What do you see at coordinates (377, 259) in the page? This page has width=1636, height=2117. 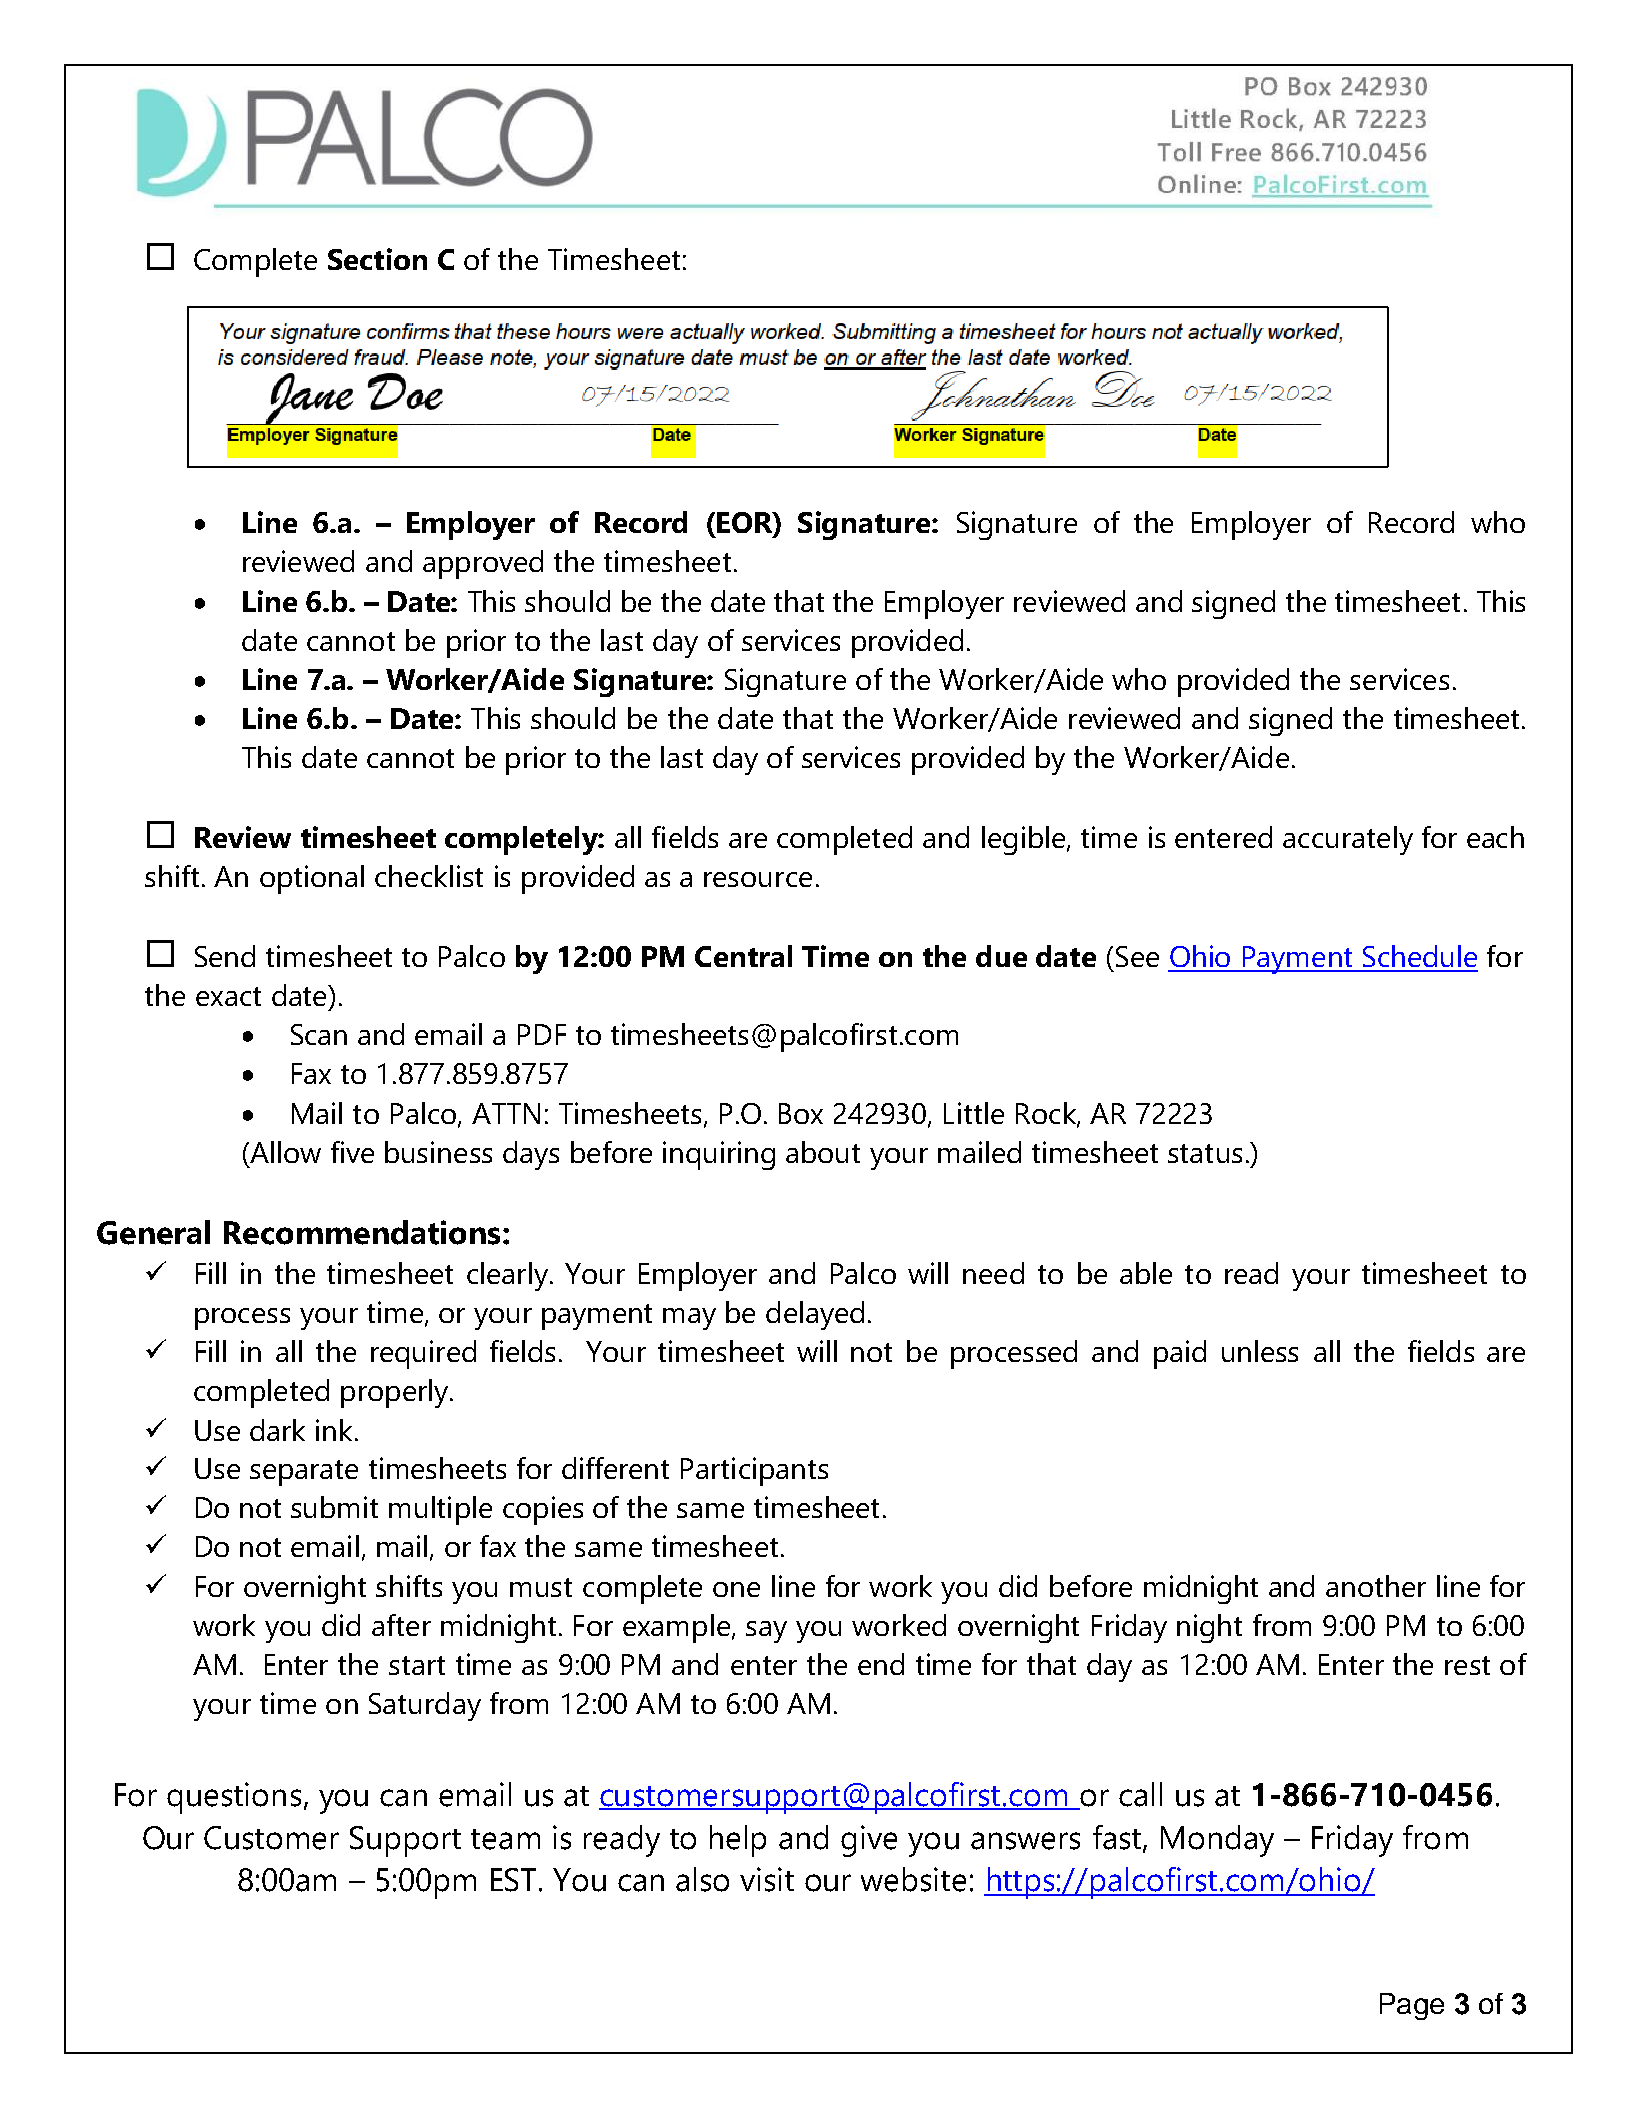 I see `Section` at bounding box center [377, 259].
